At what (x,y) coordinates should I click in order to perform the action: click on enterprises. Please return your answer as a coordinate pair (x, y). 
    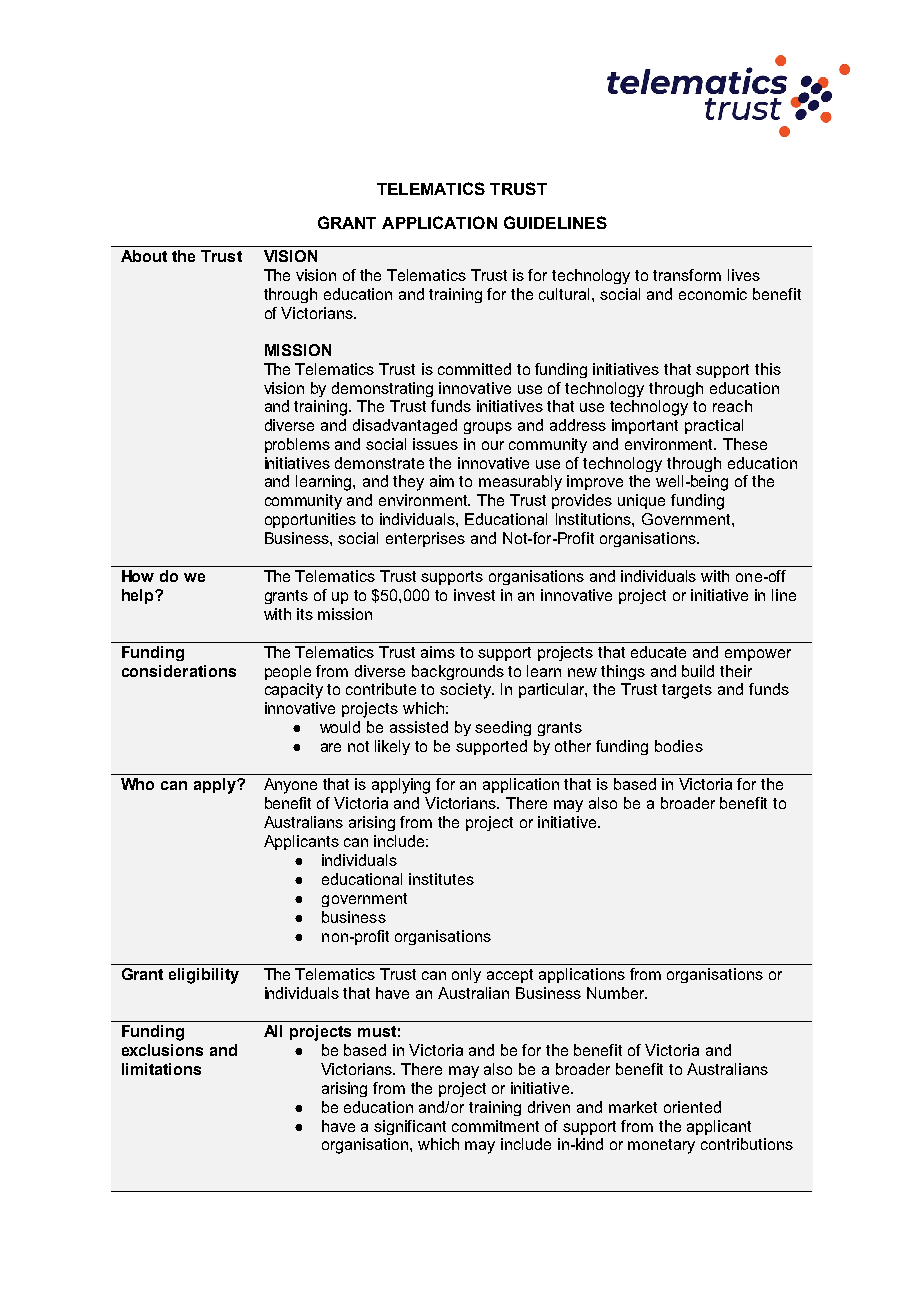
    Looking at the image, I should click on (425, 539).
